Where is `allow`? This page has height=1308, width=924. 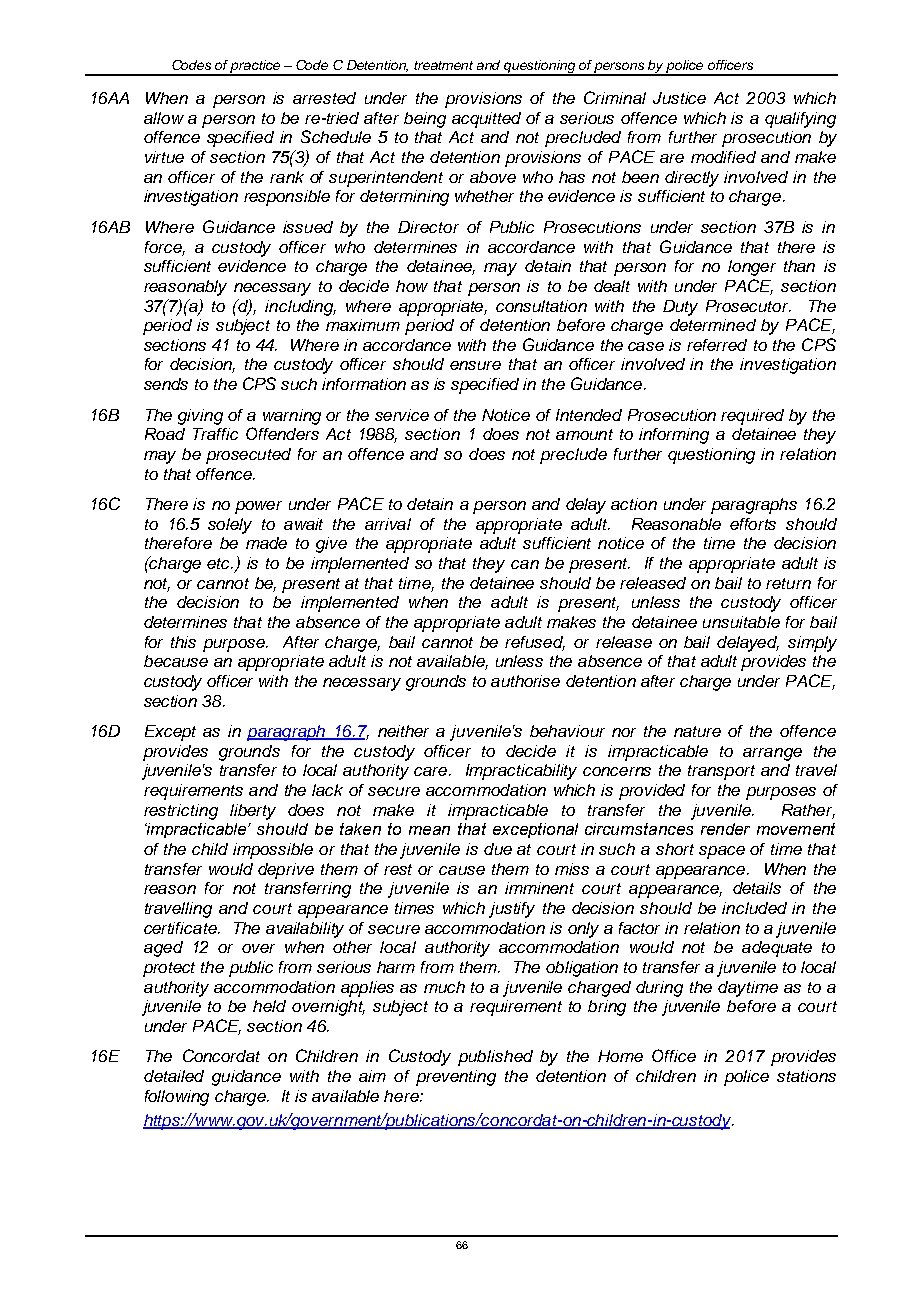
allow is located at coordinates (164, 118).
